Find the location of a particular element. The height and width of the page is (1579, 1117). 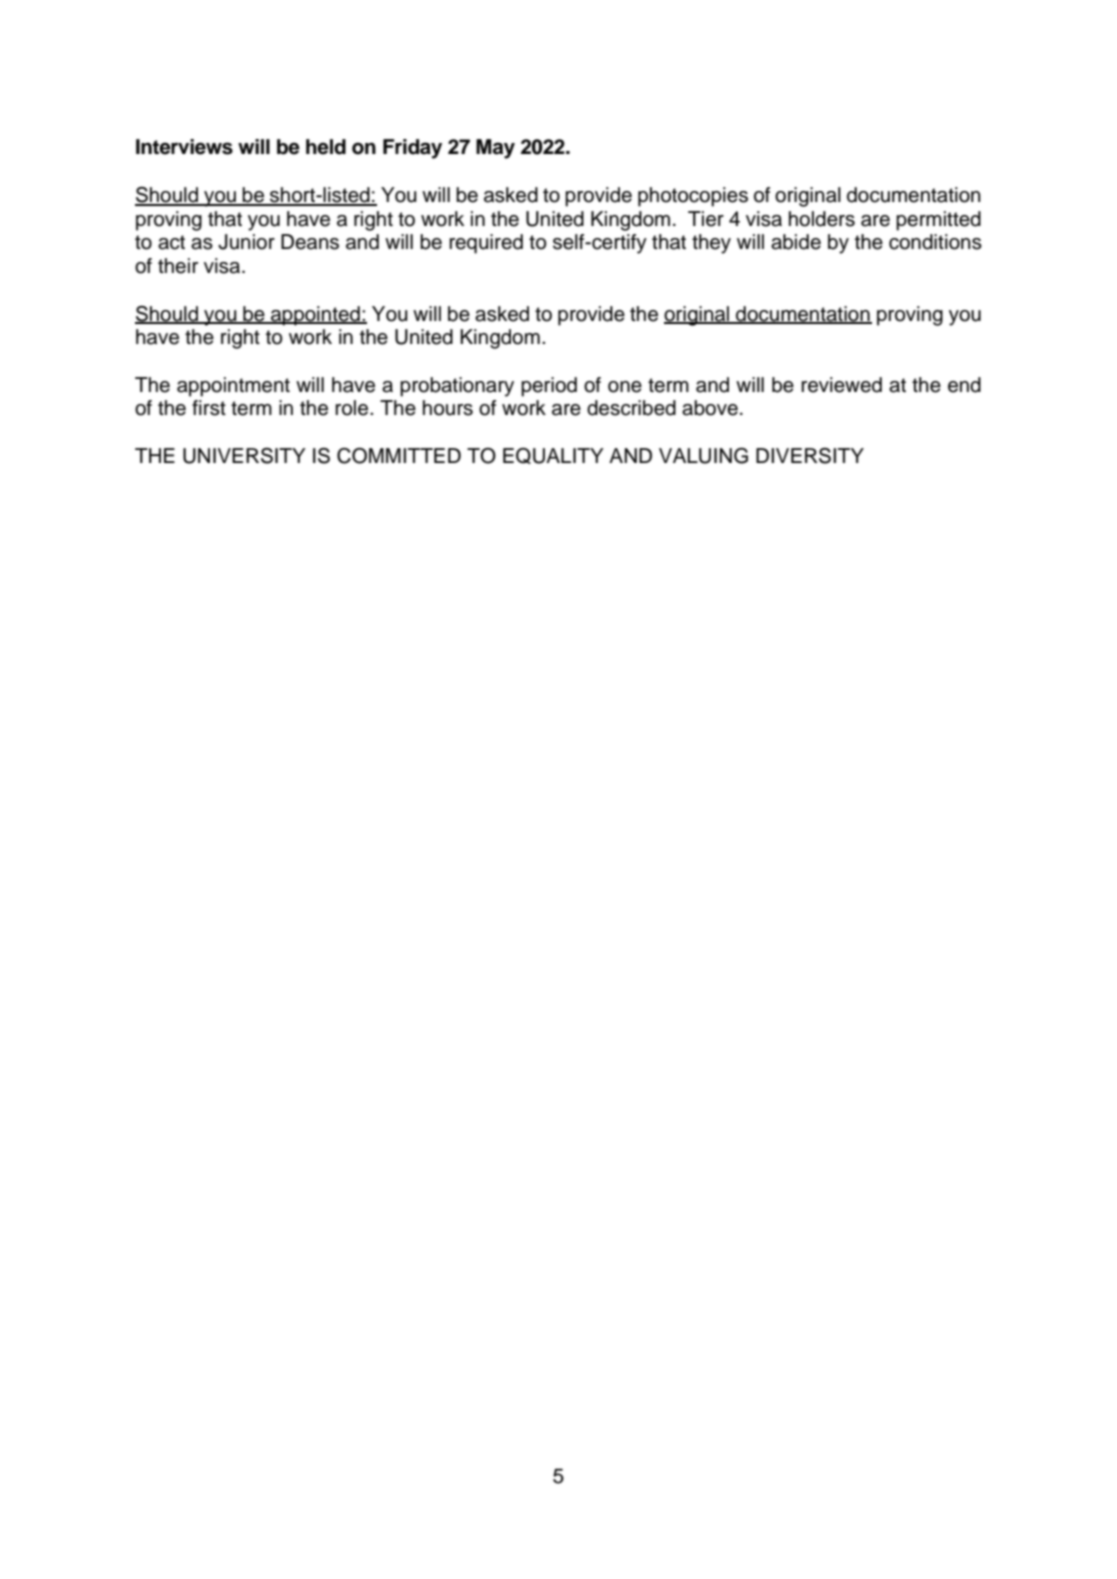

reviewed is located at coordinates (841, 385).
